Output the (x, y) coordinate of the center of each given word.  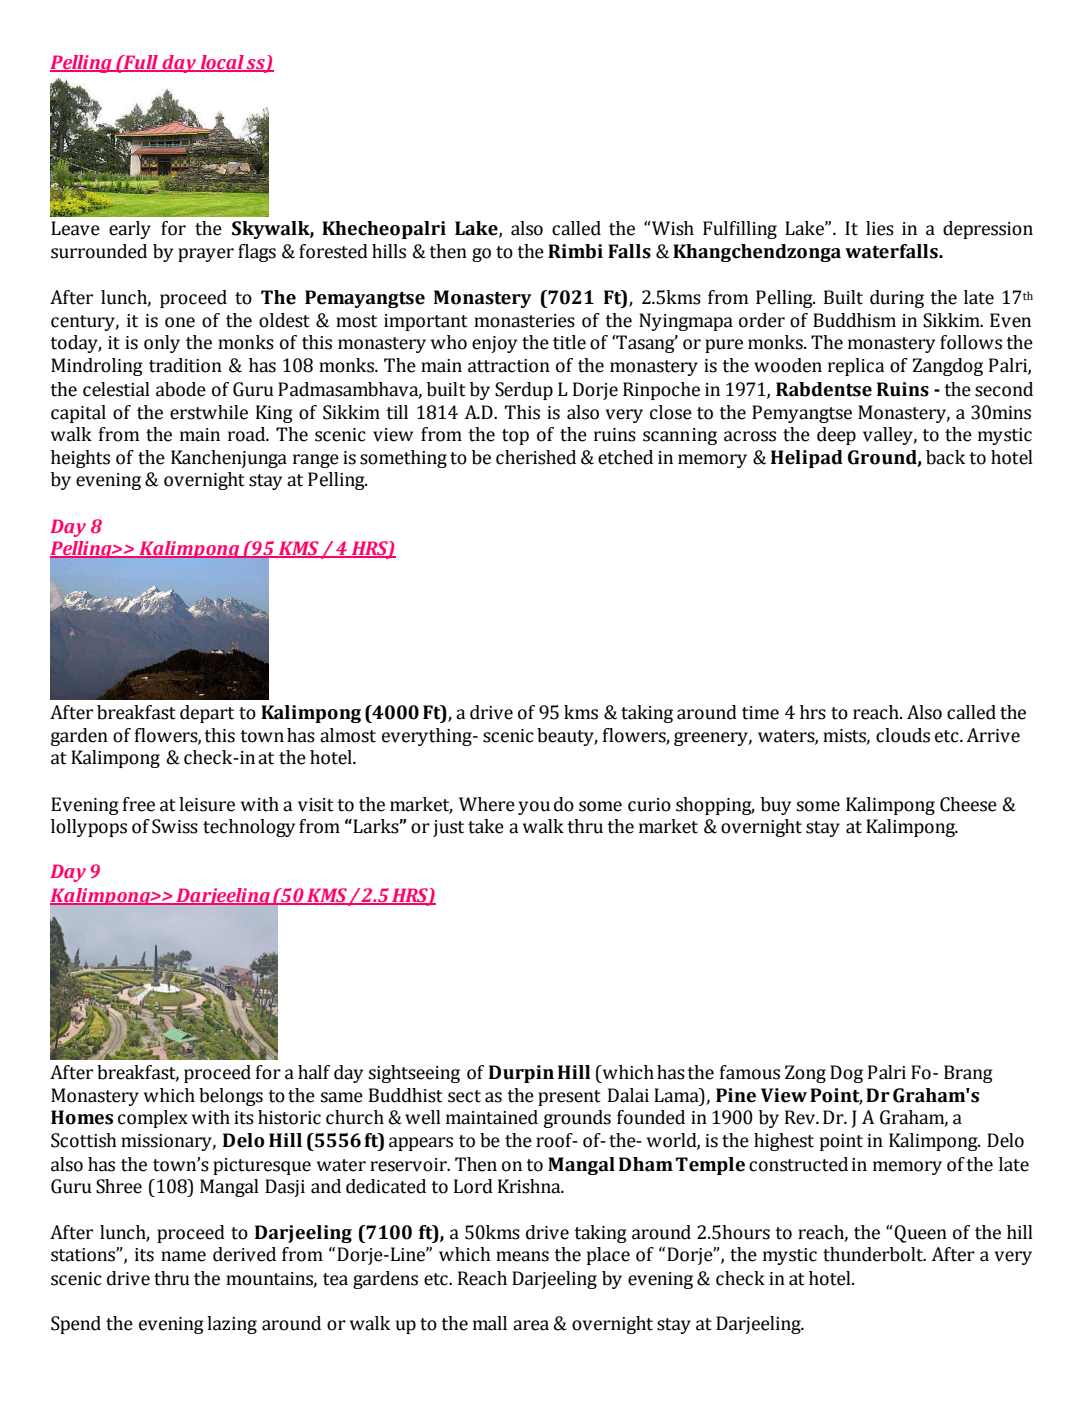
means (522, 1256)
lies (880, 228)
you (534, 808)
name (183, 1256)
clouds (903, 735)
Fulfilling (740, 230)
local (222, 63)
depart (207, 714)
